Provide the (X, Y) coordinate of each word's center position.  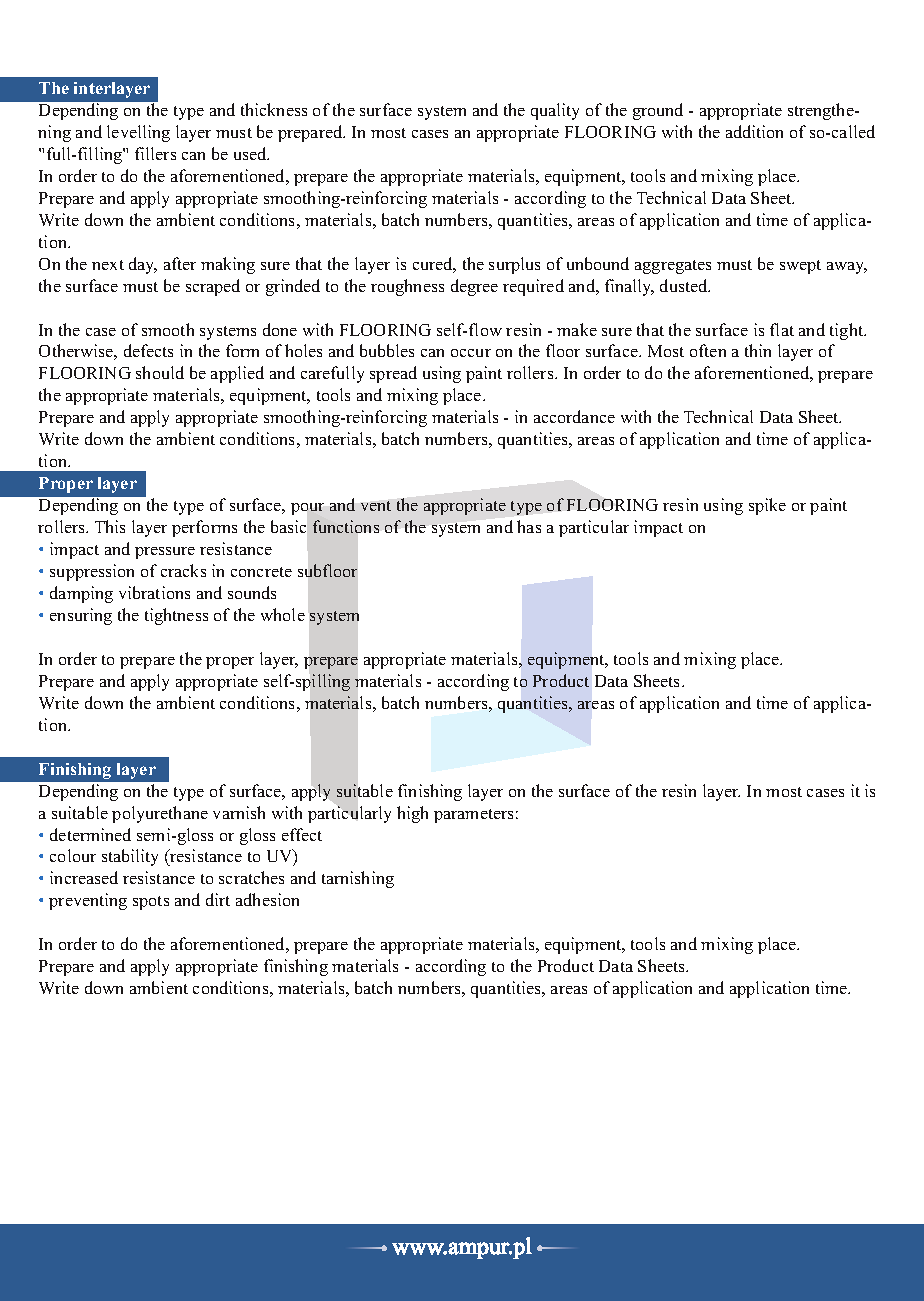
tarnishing (358, 879)
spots (151, 903)
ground (658, 111)
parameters (473, 816)
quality (555, 111)
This (110, 526)
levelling (138, 133)
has (529, 526)
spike (767, 506)
